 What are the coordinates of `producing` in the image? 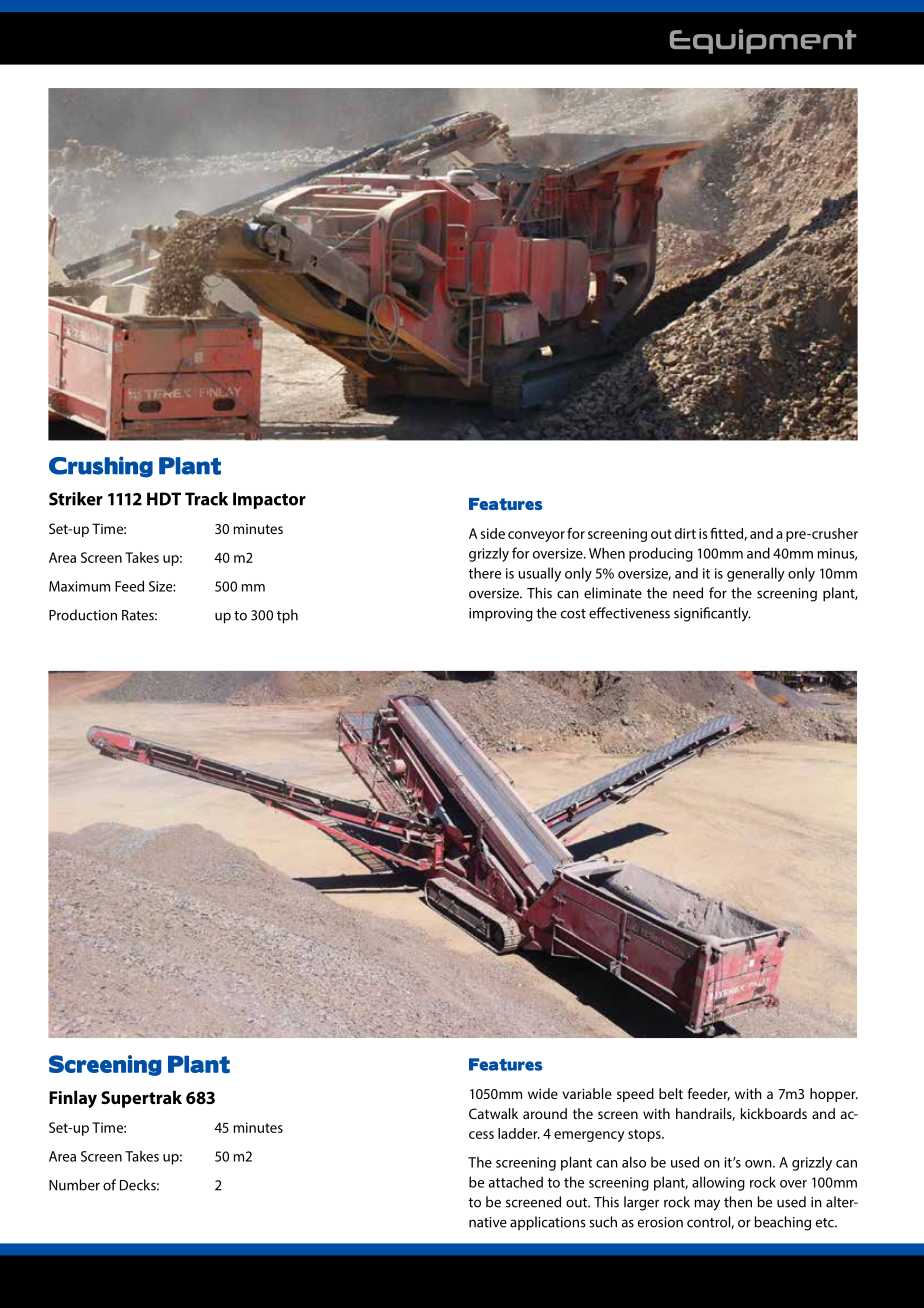 It's located at (661, 554).
